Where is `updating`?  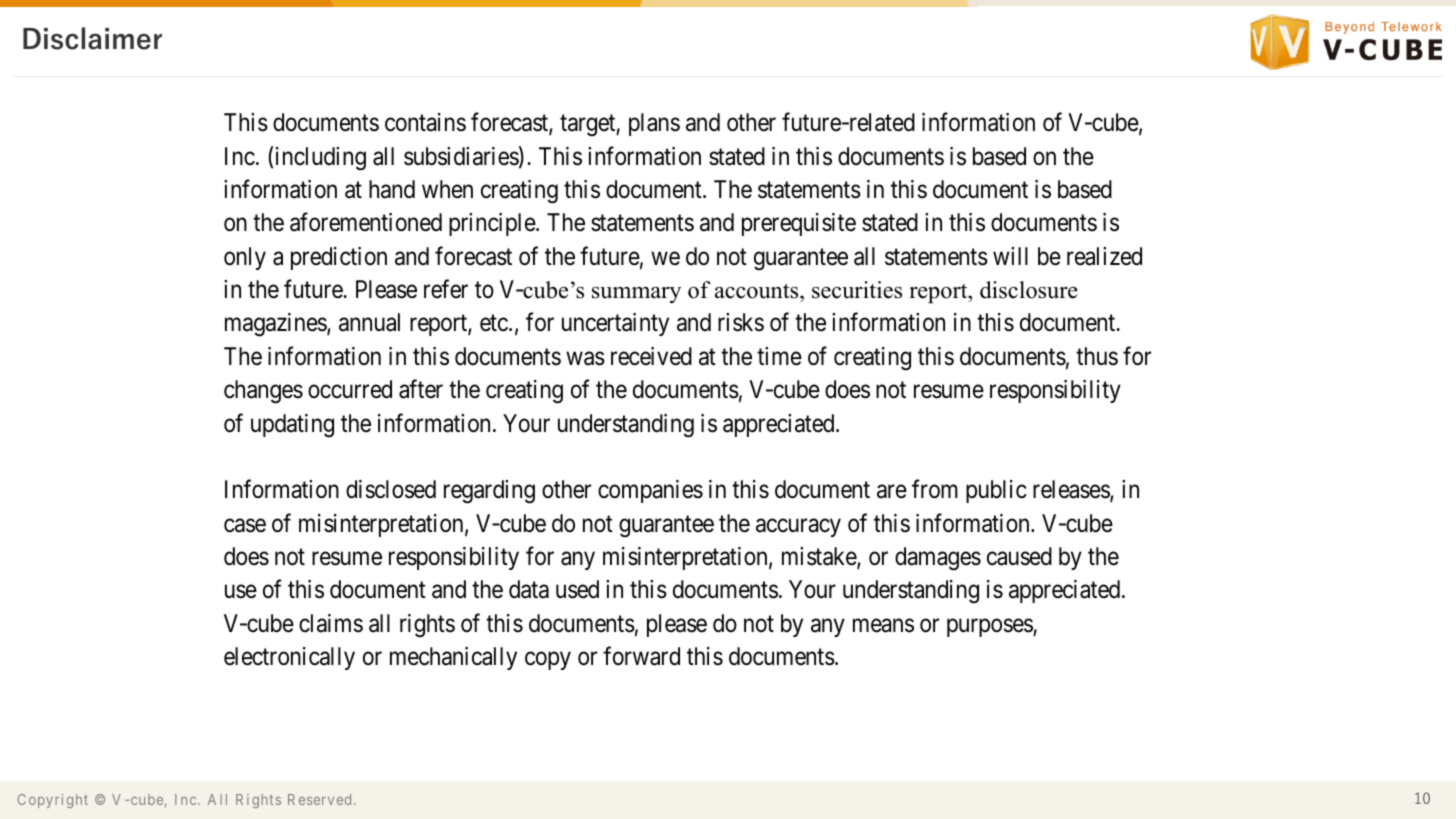
updating is located at coordinates (292, 426).
